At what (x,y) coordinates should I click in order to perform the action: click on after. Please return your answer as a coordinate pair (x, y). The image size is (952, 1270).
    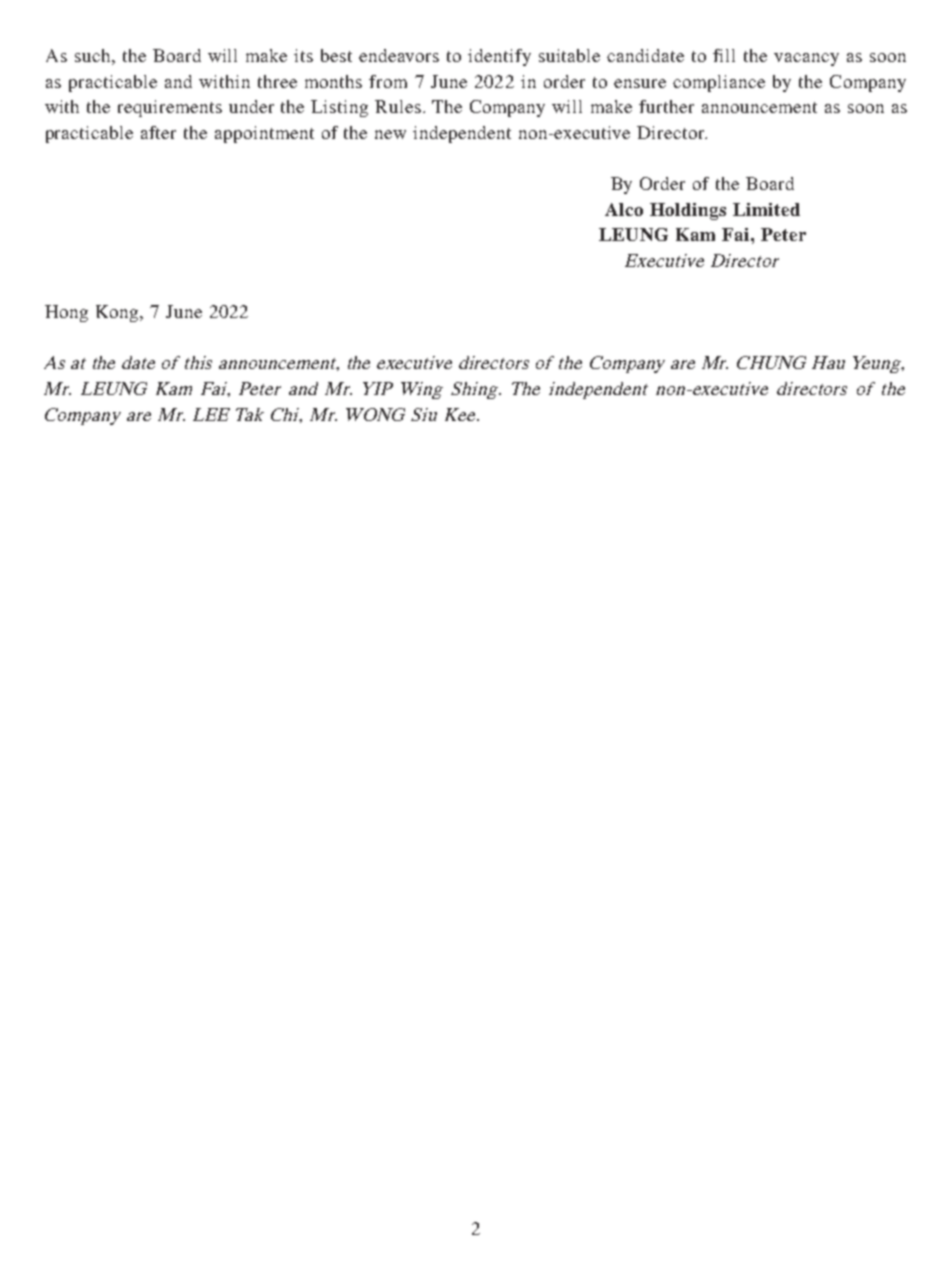
    Looking at the image, I should click on (158, 132).
